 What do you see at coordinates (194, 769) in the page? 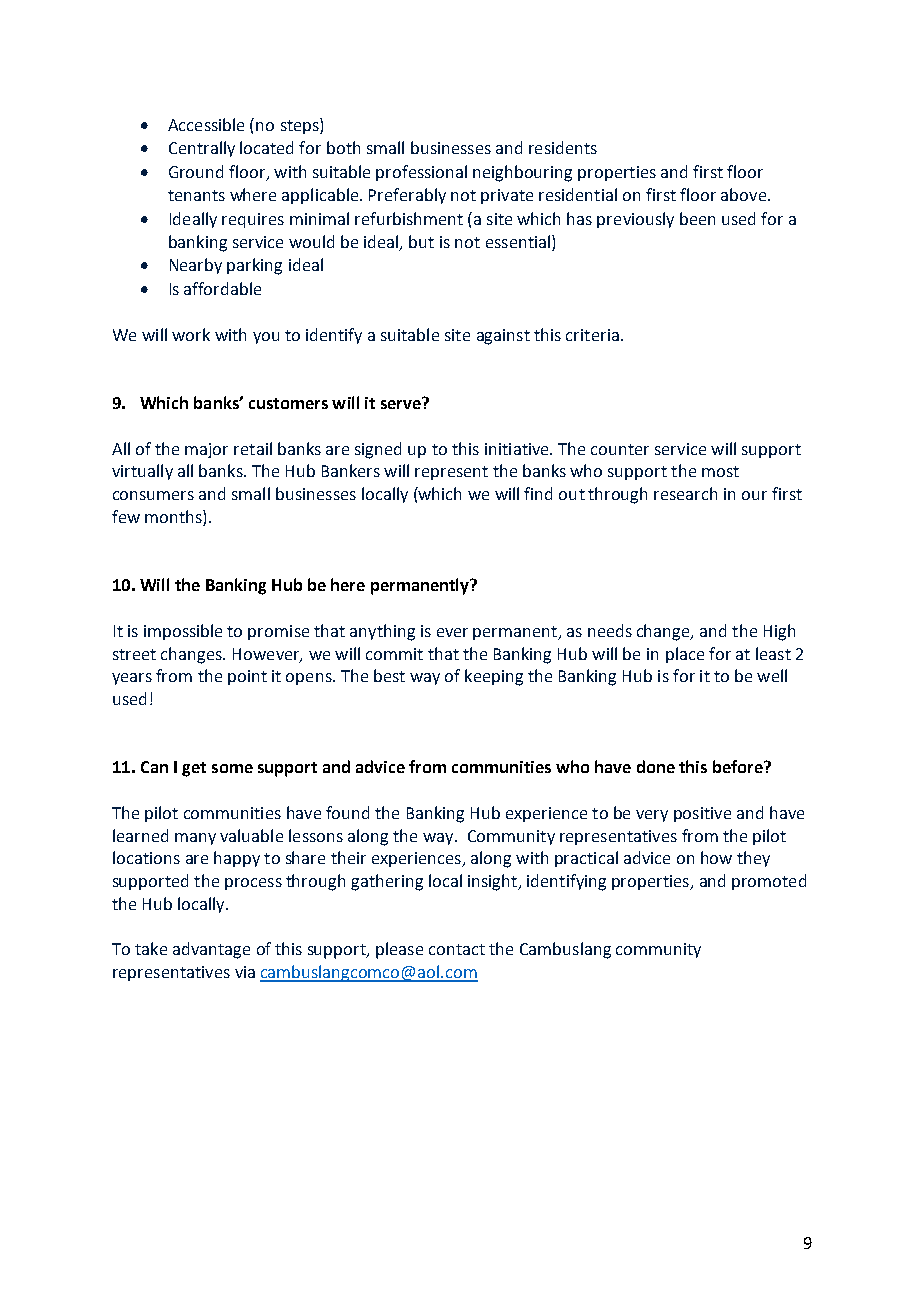
I see `get` at bounding box center [194, 769].
